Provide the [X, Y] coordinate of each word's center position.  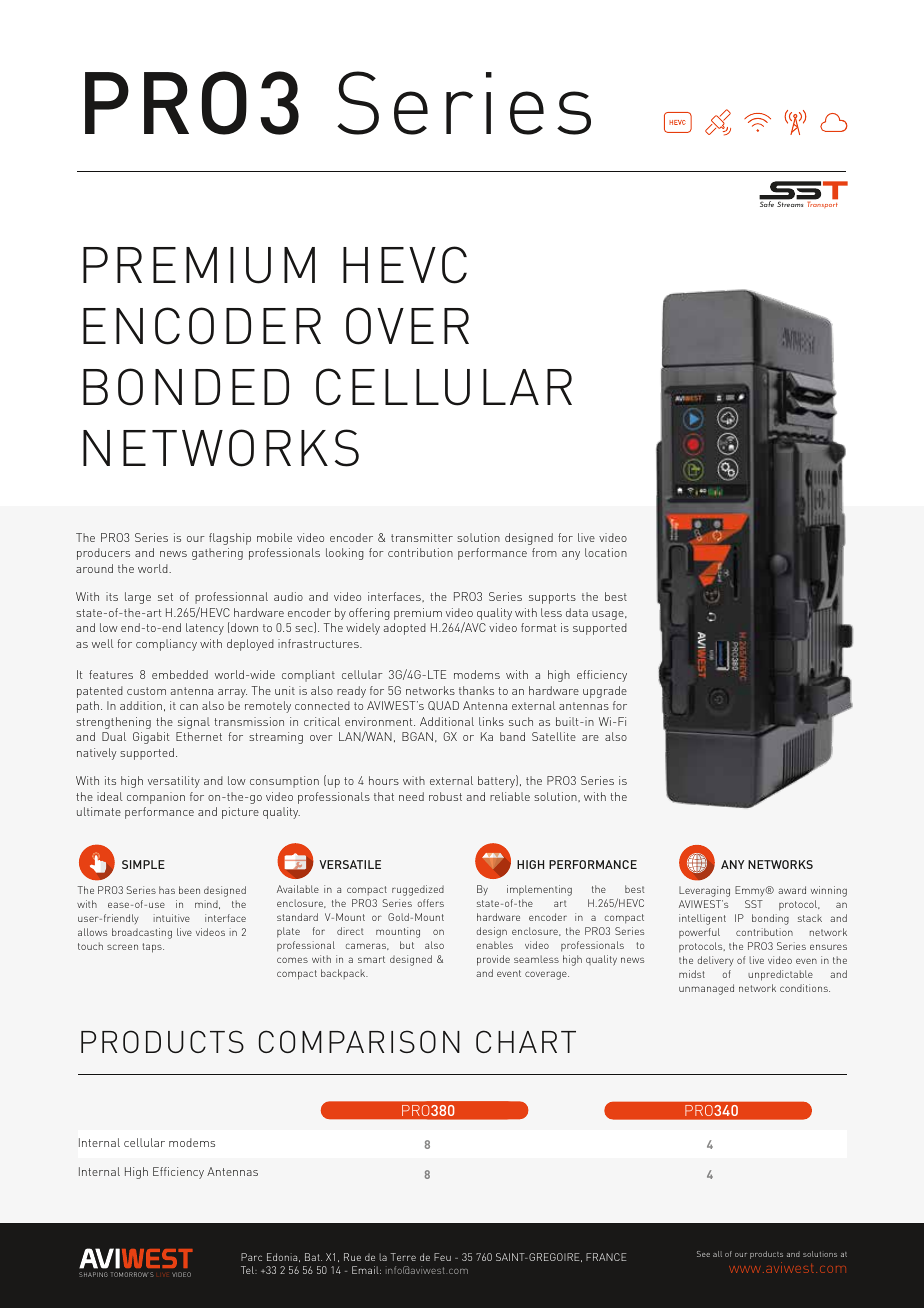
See [703, 1254]
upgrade [605, 692]
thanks [476, 690]
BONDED [186, 387]
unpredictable [780, 975]
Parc [251, 1257]
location [606, 552]
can [189, 707]
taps [153, 948]
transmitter [422, 537]
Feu [442, 1257]
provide [493, 960]
